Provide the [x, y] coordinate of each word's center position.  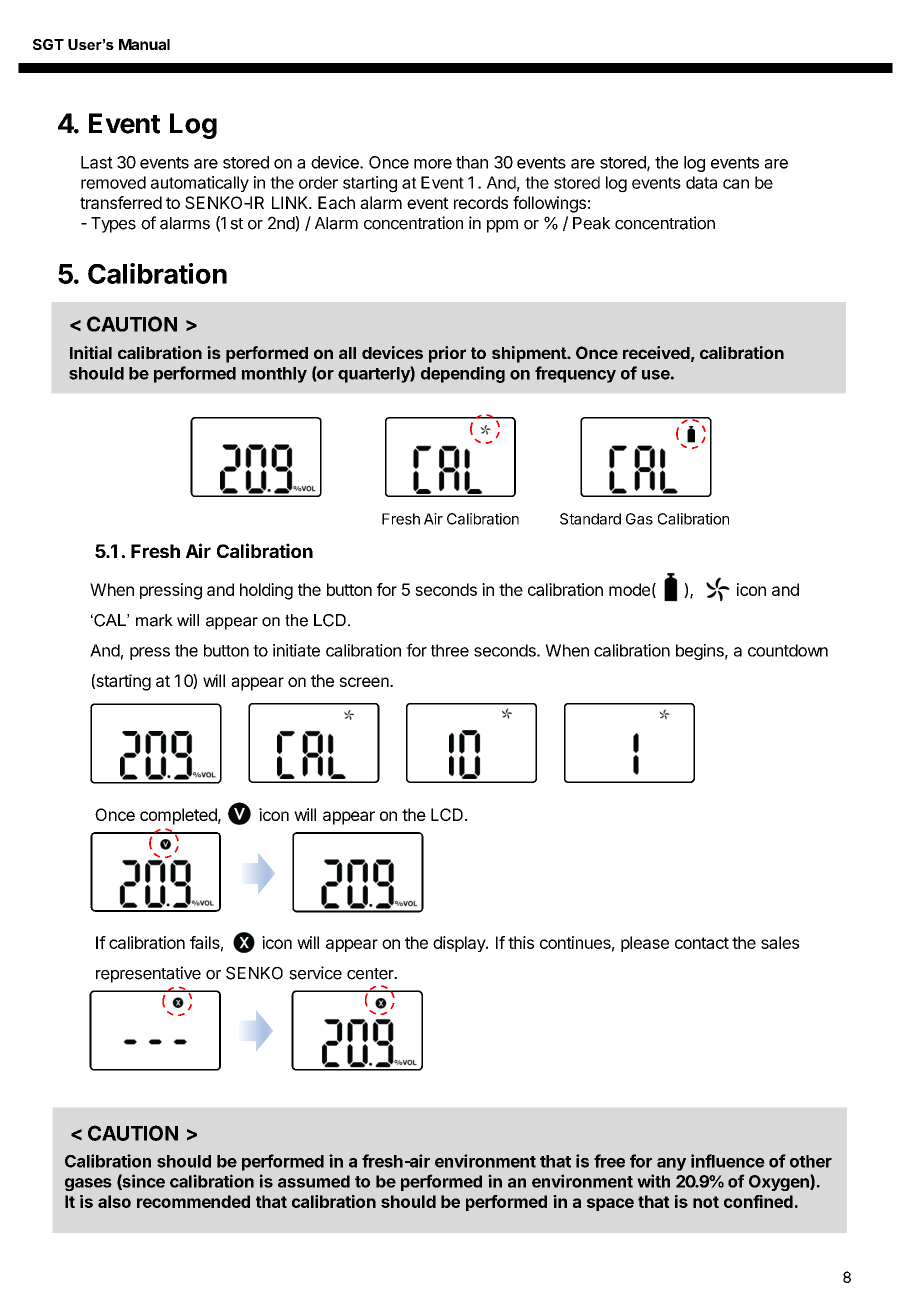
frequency [575, 374]
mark [154, 620]
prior [447, 354]
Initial [91, 352]
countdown [788, 650]
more [433, 164]
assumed [314, 1181]
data [701, 182]
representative [148, 974]
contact [702, 943]
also [114, 1201]
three [450, 650]
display [460, 944]
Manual [144, 44]
